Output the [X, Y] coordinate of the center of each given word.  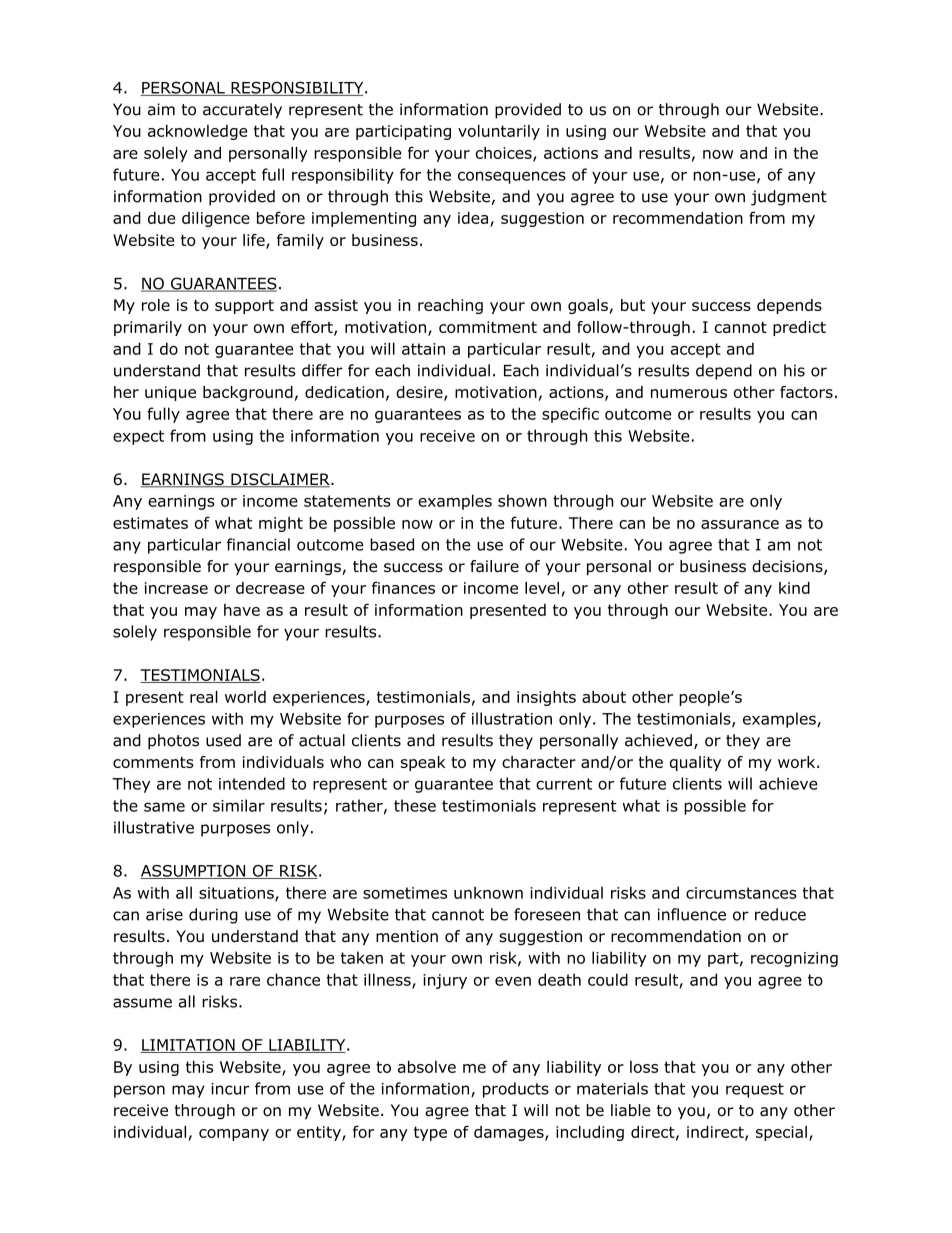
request [755, 1090]
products [516, 1090]
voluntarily [499, 132]
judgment [789, 198]
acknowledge [197, 132]
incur [230, 1089]
